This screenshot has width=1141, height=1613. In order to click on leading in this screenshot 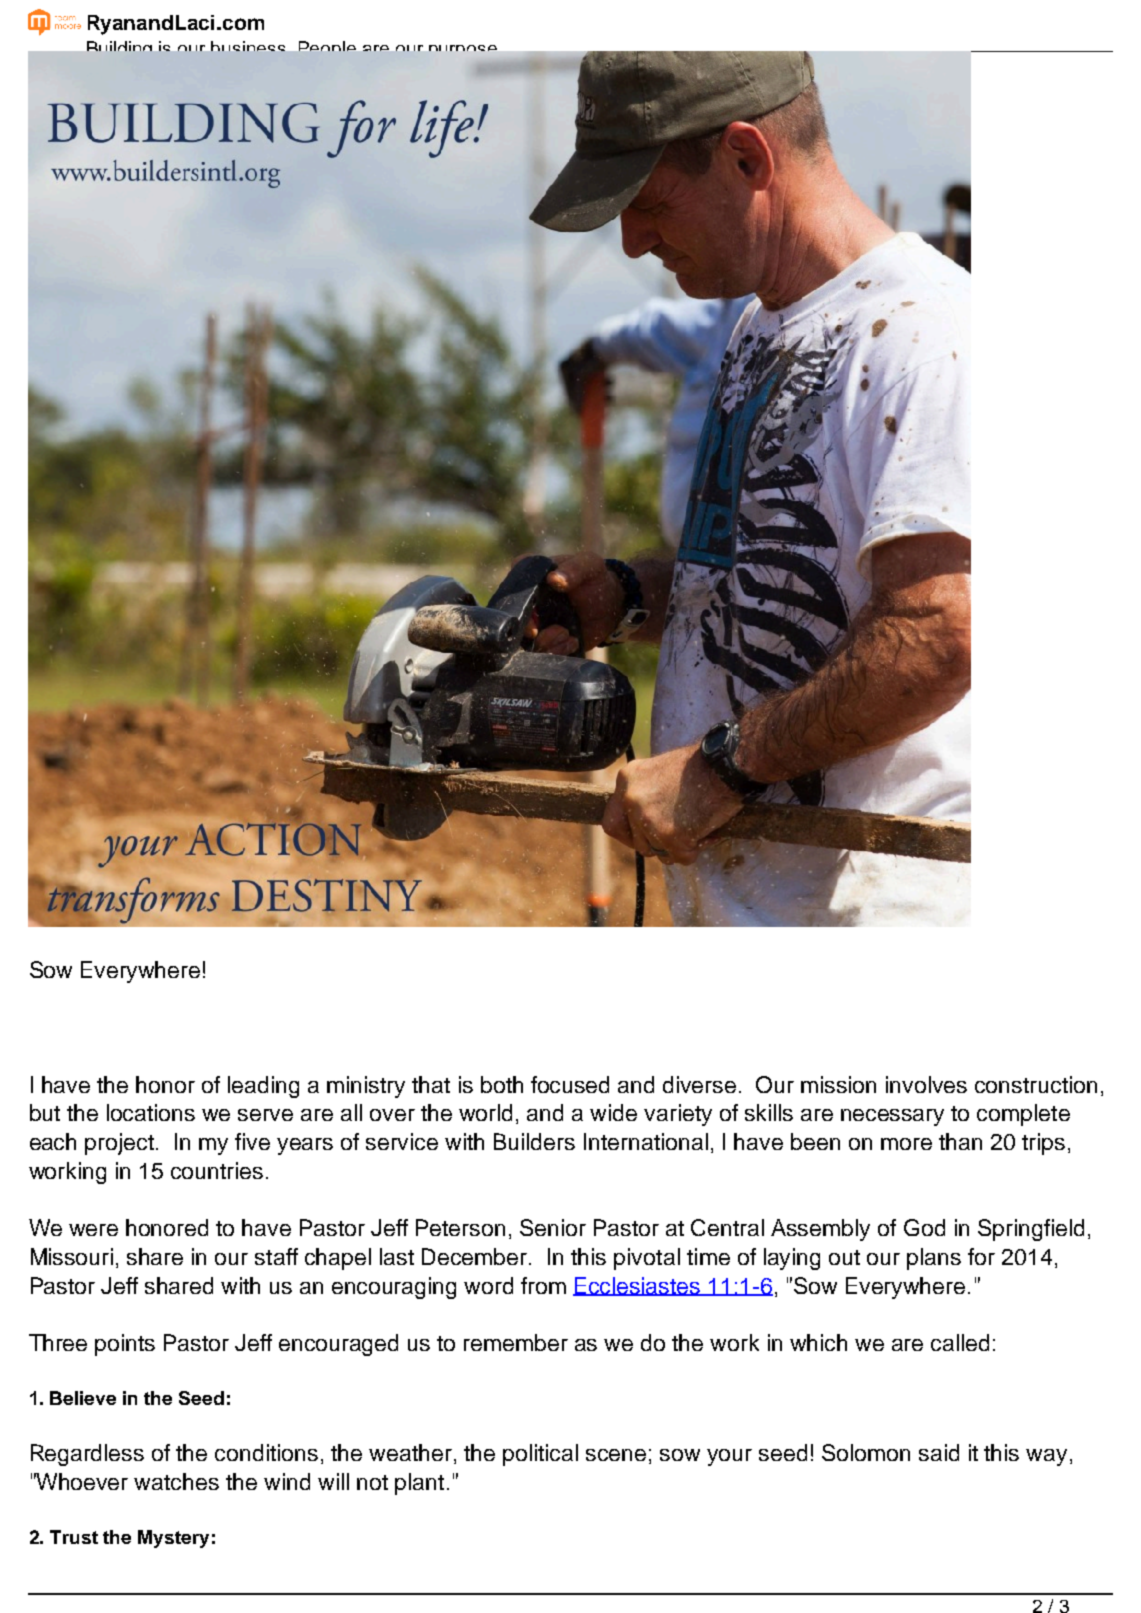, I will do `click(263, 1087)`.
